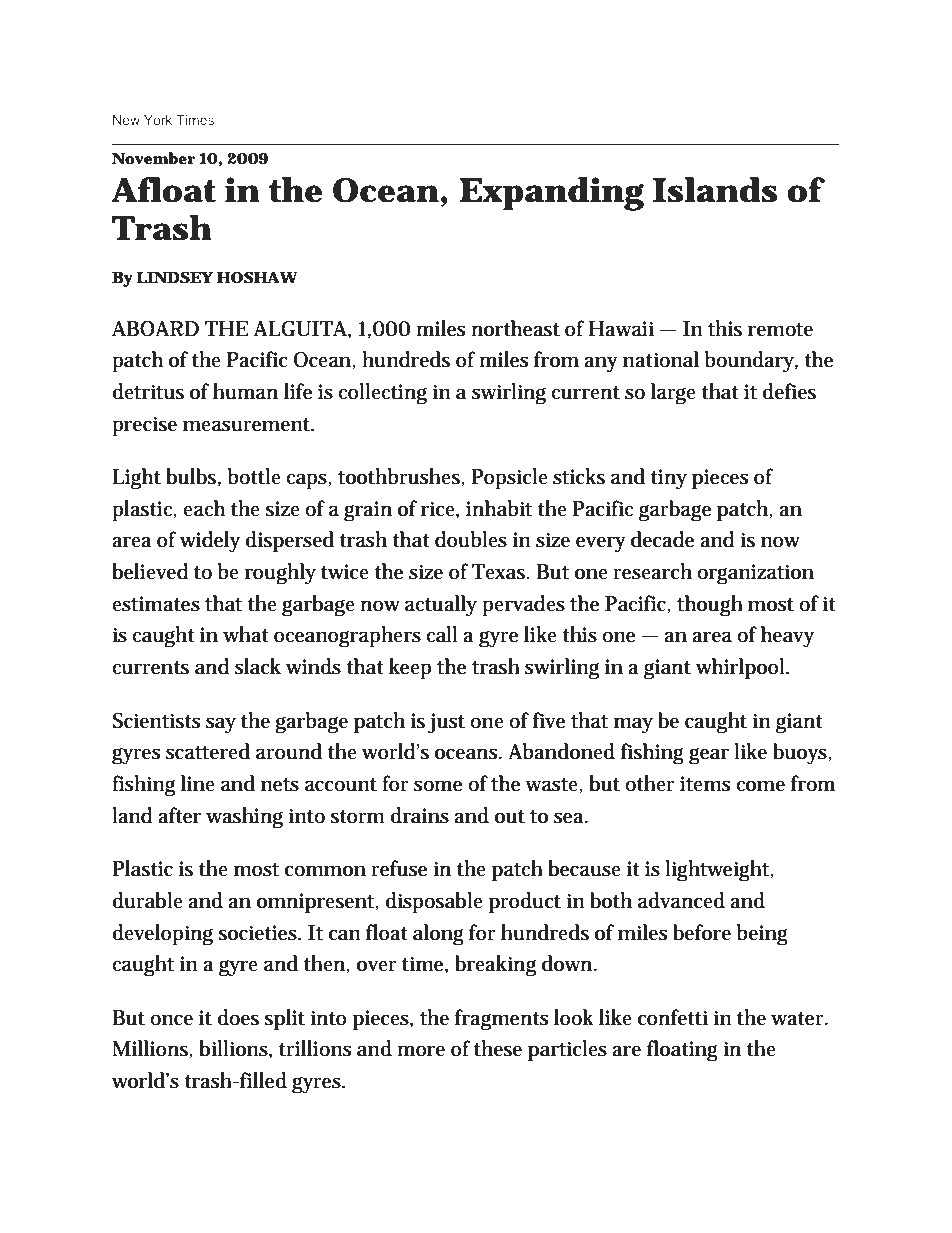 The height and width of the screenshot is (1233, 952). What do you see at coordinates (509, 479) in the screenshot?
I see `Popsicle` at bounding box center [509, 479].
